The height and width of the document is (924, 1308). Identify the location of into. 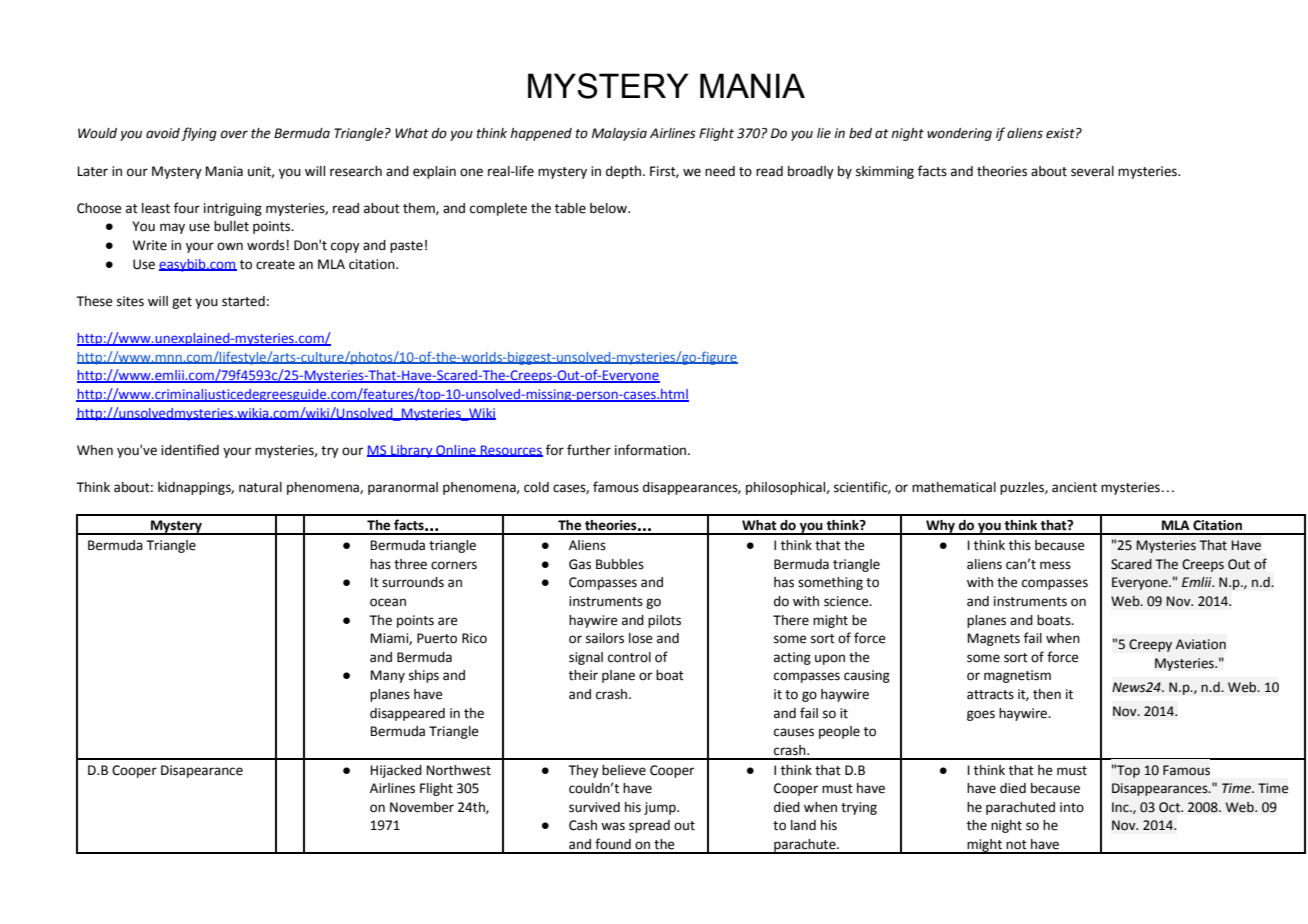
(1072, 807).
